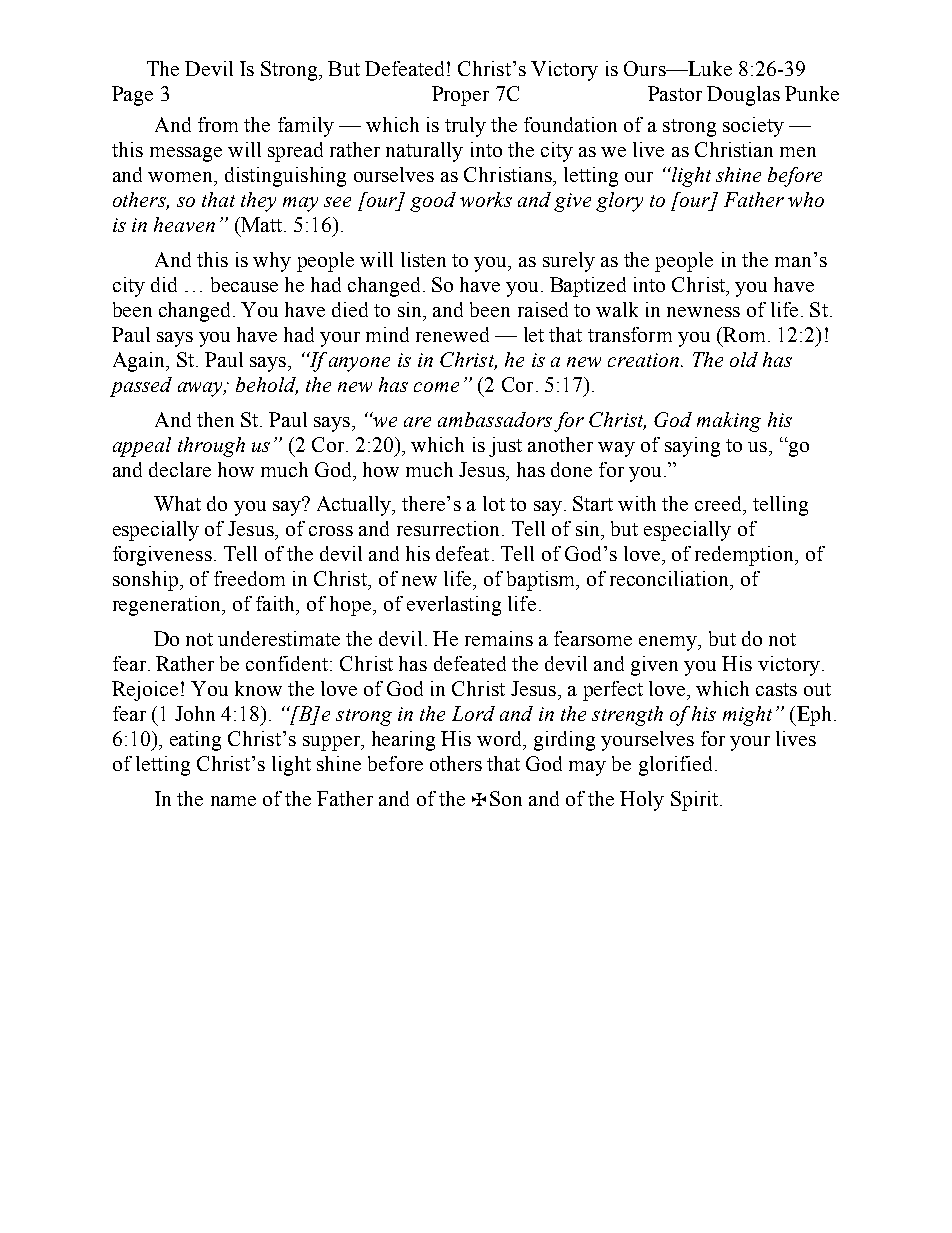 The width and height of the document is (952, 1233). Describe the element at coordinates (669, 643) in the document. I see `enemy` at that location.
